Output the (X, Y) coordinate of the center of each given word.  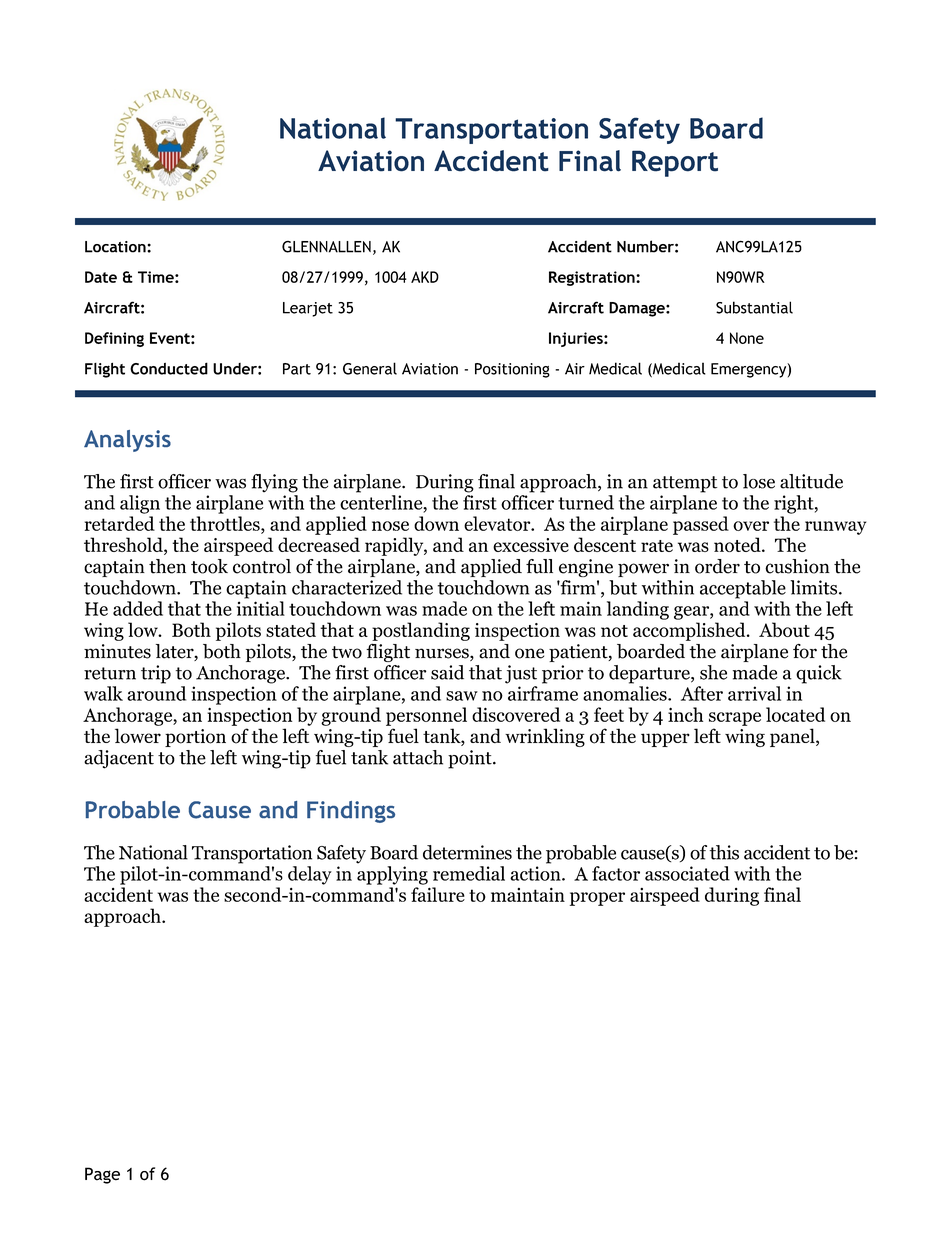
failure (438, 894)
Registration (593, 278)
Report (675, 163)
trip (156, 674)
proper (597, 899)
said (447, 672)
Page (102, 1175)
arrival (754, 693)
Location (116, 247)
